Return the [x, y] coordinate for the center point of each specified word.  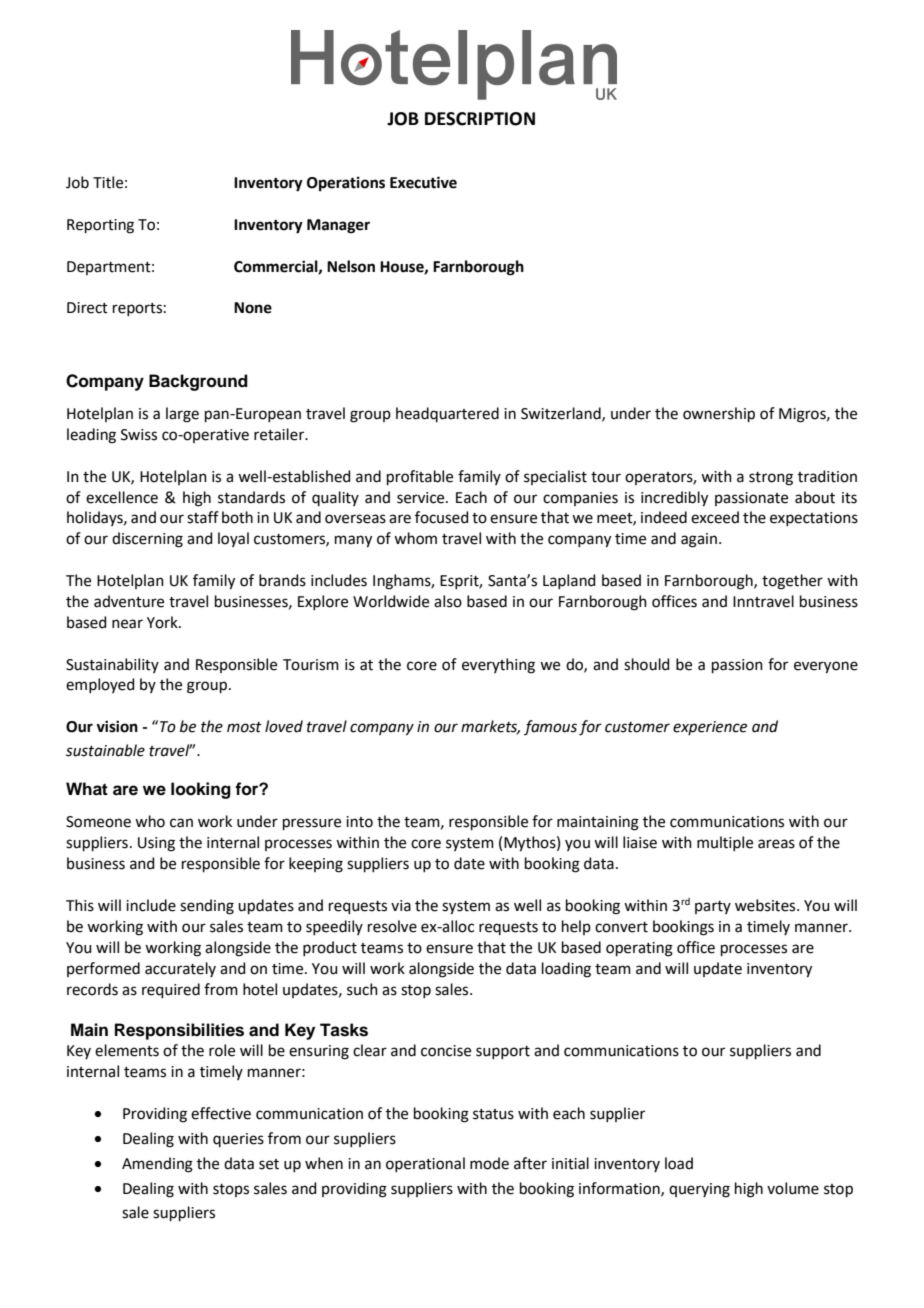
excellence [122, 497]
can [181, 823]
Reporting [100, 226]
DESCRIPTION [480, 119]
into [359, 822]
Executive [423, 182]
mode [489, 1163]
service [422, 498]
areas [776, 844]
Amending [157, 1165]
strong [771, 479]
